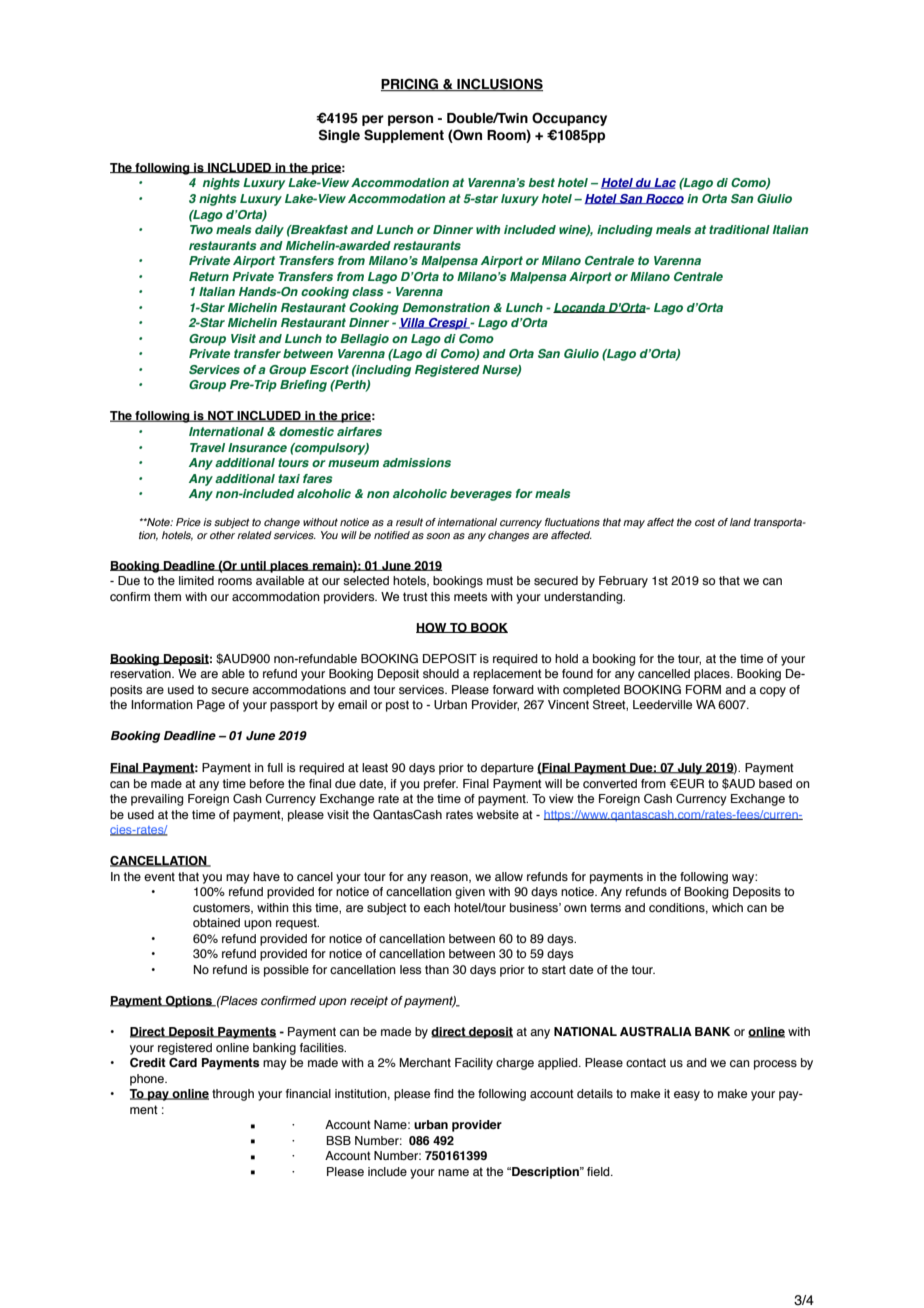 The image size is (924, 1308). What do you see at coordinates (233, 1095) in the screenshot?
I see `through` at bounding box center [233, 1095].
